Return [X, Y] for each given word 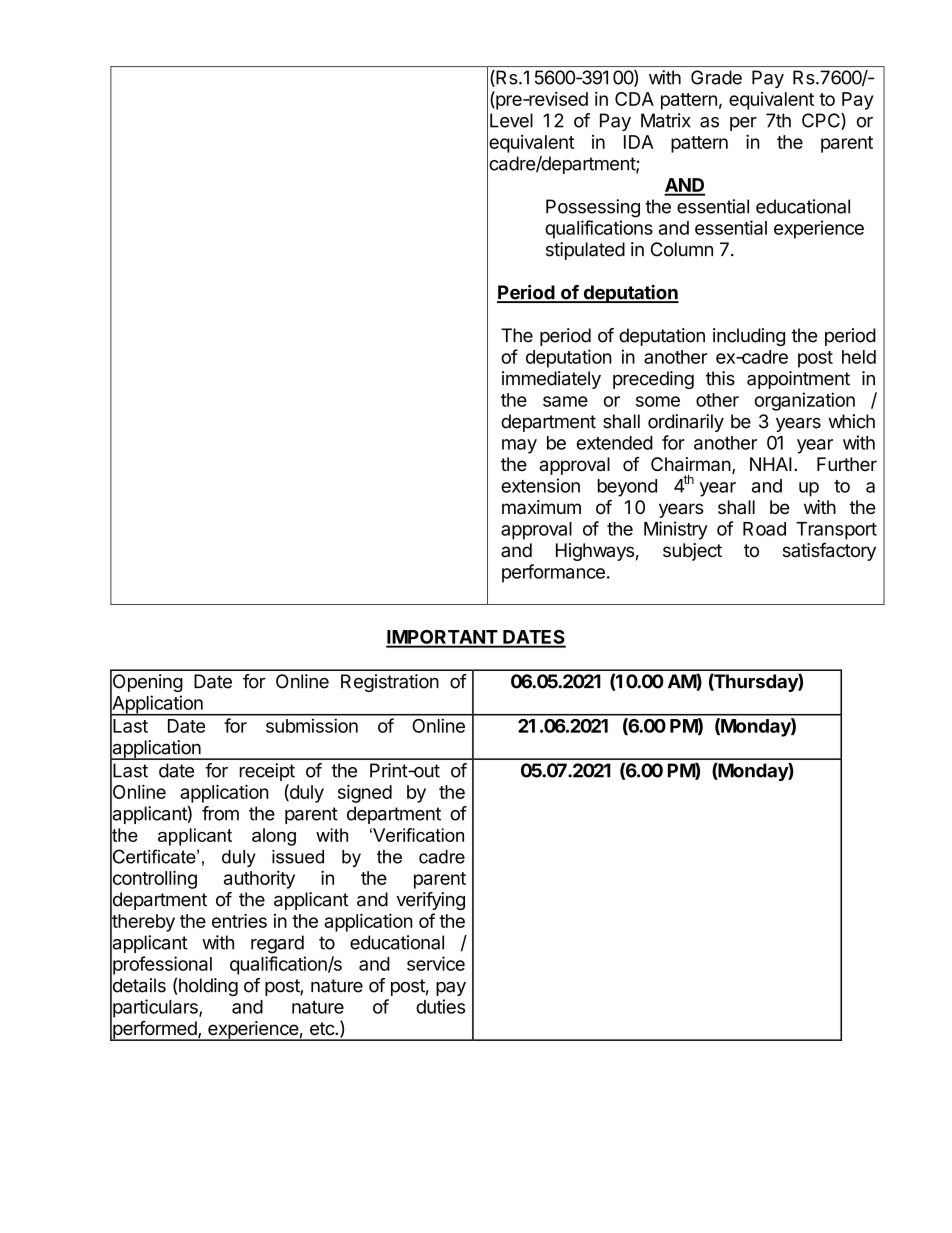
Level [511, 120]
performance [553, 573]
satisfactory [829, 552]
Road [764, 529]
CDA [634, 99]
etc [323, 1028]
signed [365, 793]
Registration [390, 683]
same [565, 401]
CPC [822, 121]
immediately [551, 380]
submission [312, 725]
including [749, 337]
